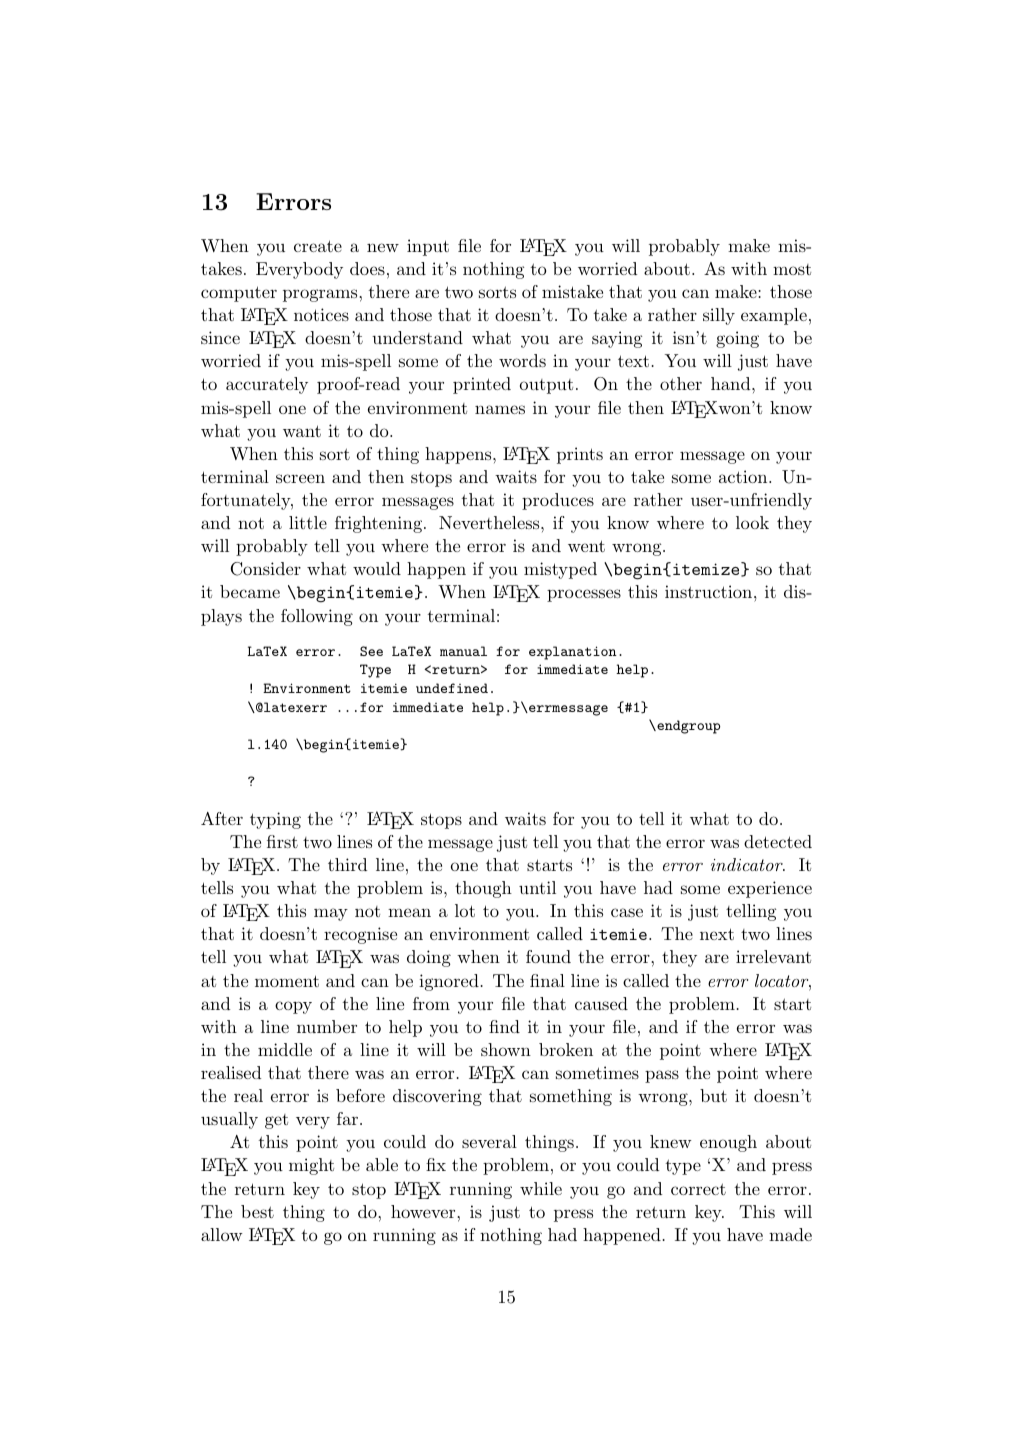 This document has height=1436, width=1015. I want to click on programs, so click(321, 295).
